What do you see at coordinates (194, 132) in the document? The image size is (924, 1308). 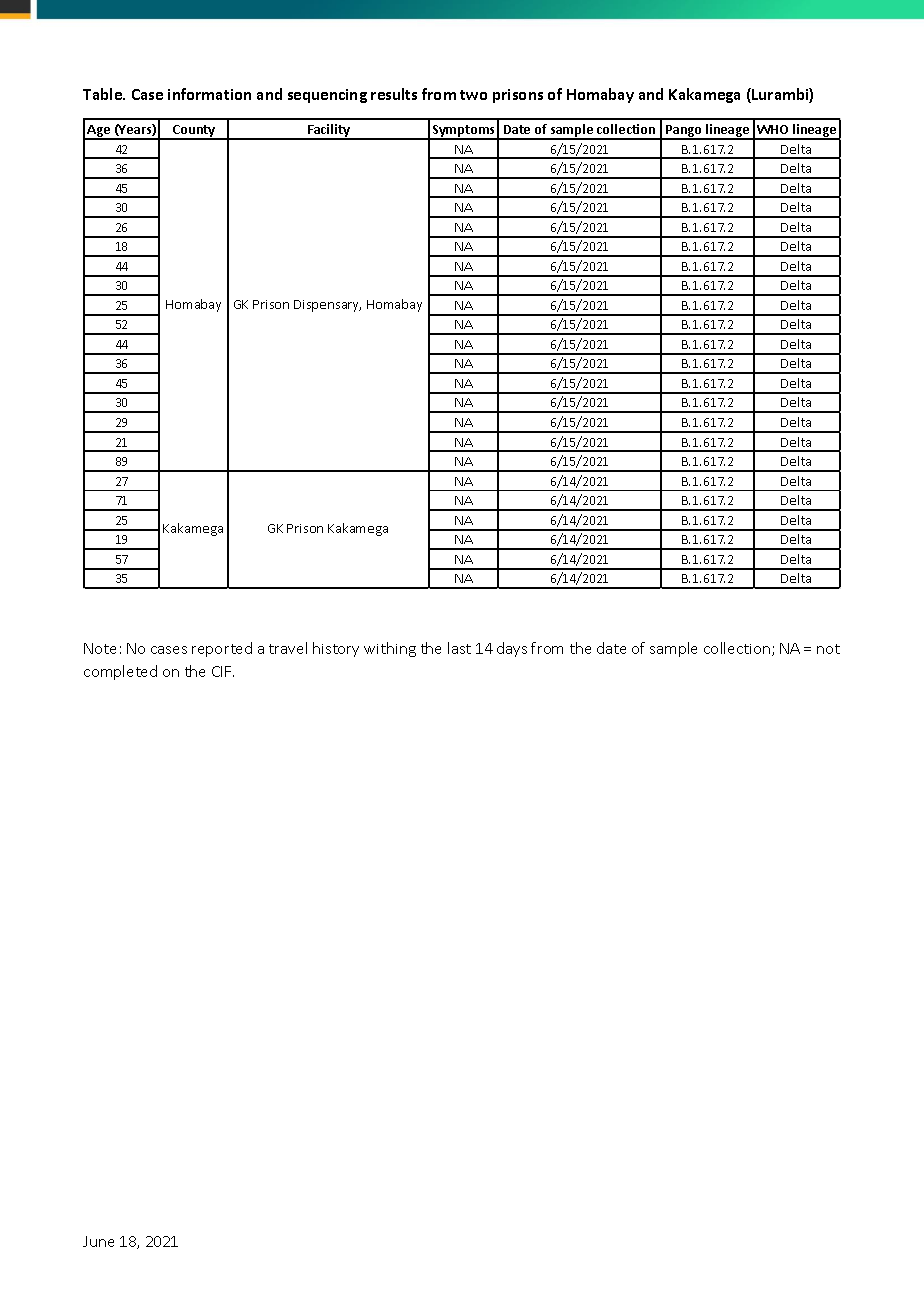 I see `County` at bounding box center [194, 132].
